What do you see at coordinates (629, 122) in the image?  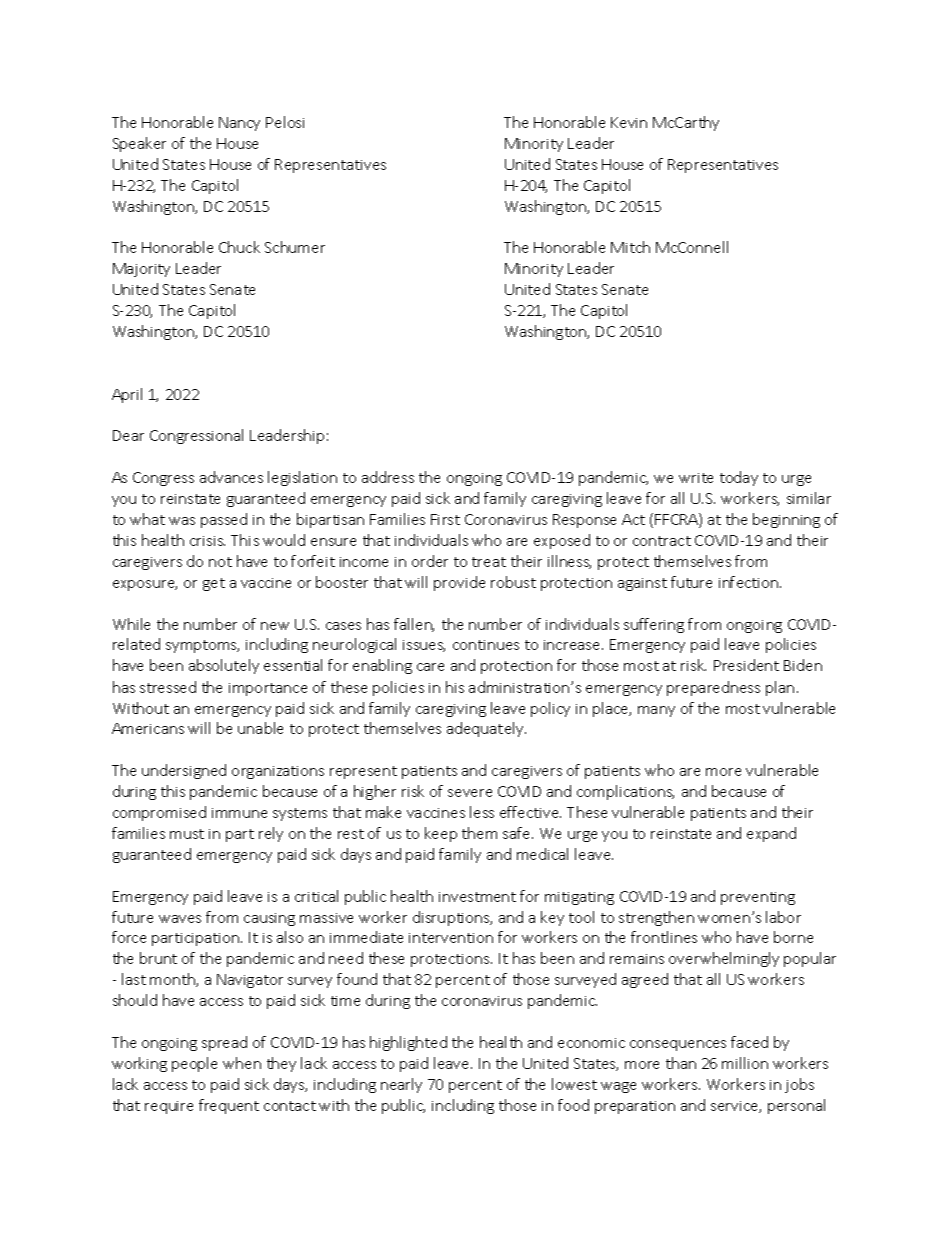 I see `Kevin` at bounding box center [629, 122].
